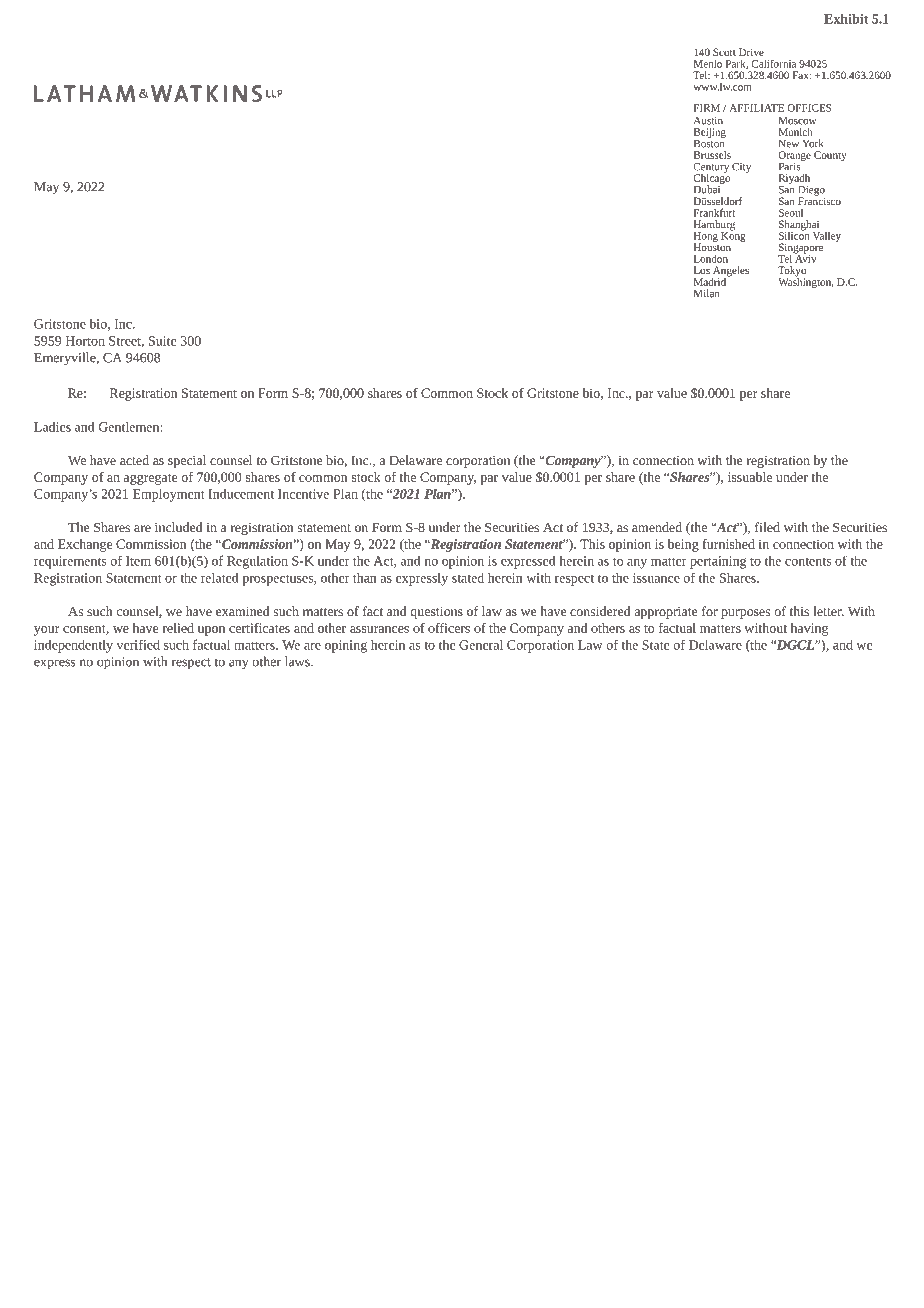 The width and height of the image is (924, 1308). What do you see at coordinates (163, 341) in the image?
I see `Suite` at bounding box center [163, 341].
